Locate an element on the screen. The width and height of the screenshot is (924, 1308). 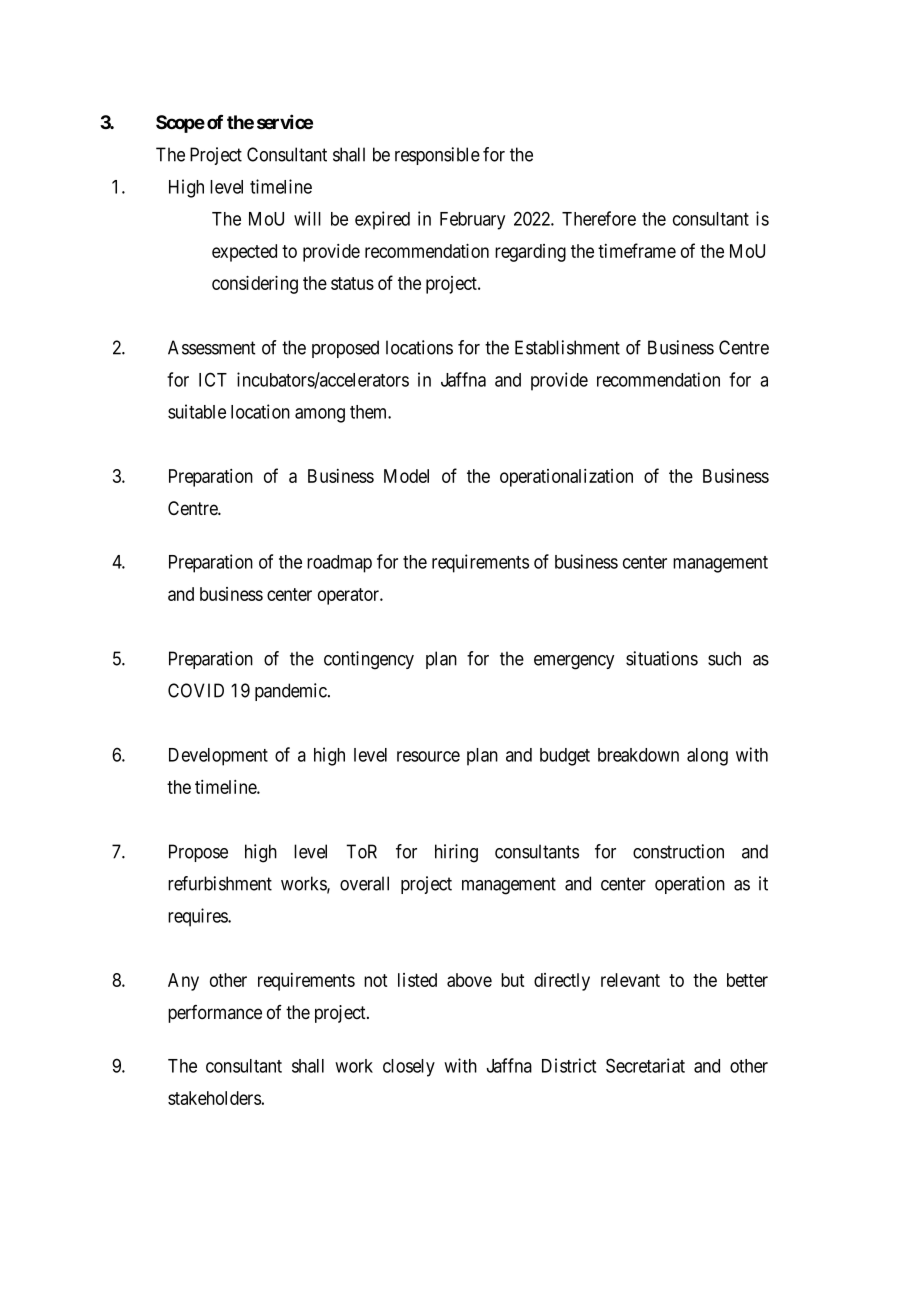
timeframe is located at coordinates (637, 250).
